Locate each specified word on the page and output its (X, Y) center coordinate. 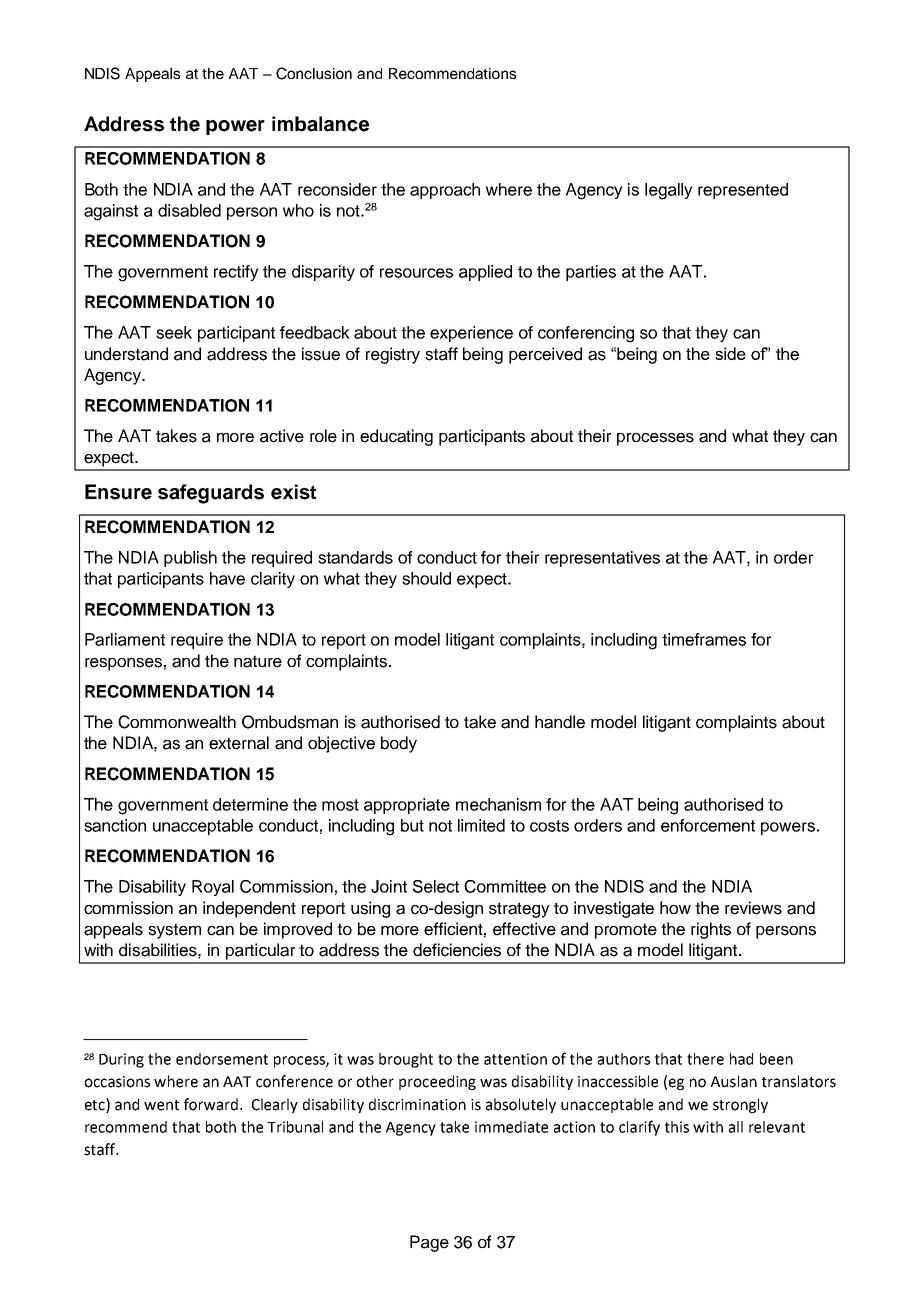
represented (743, 191)
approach (445, 191)
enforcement (708, 825)
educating (396, 437)
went (161, 1105)
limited (481, 825)
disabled (189, 210)
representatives (602, 559)
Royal (213, 888)
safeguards (211, 494)
